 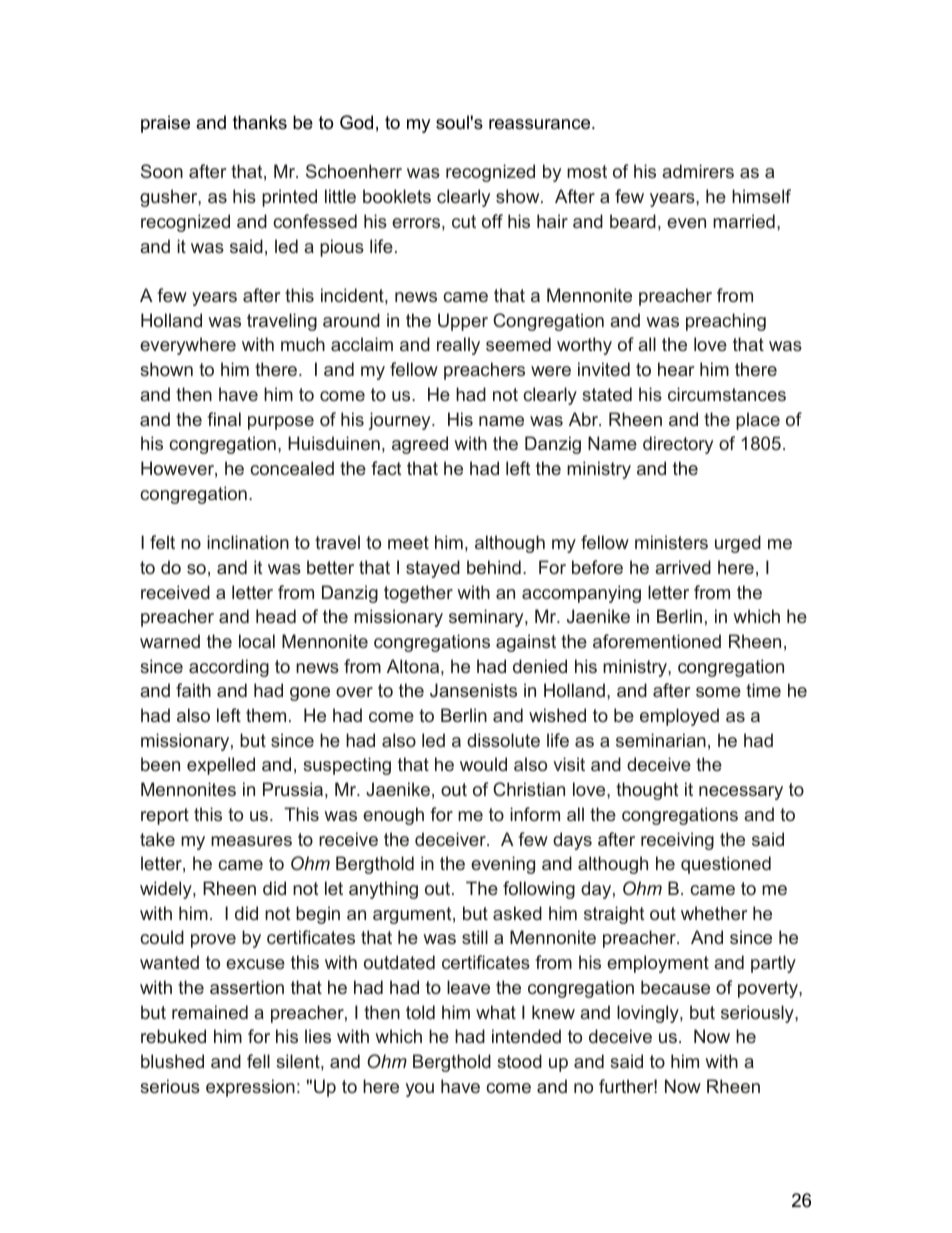 I want to click on arrived, so click(x=683, y=567).
